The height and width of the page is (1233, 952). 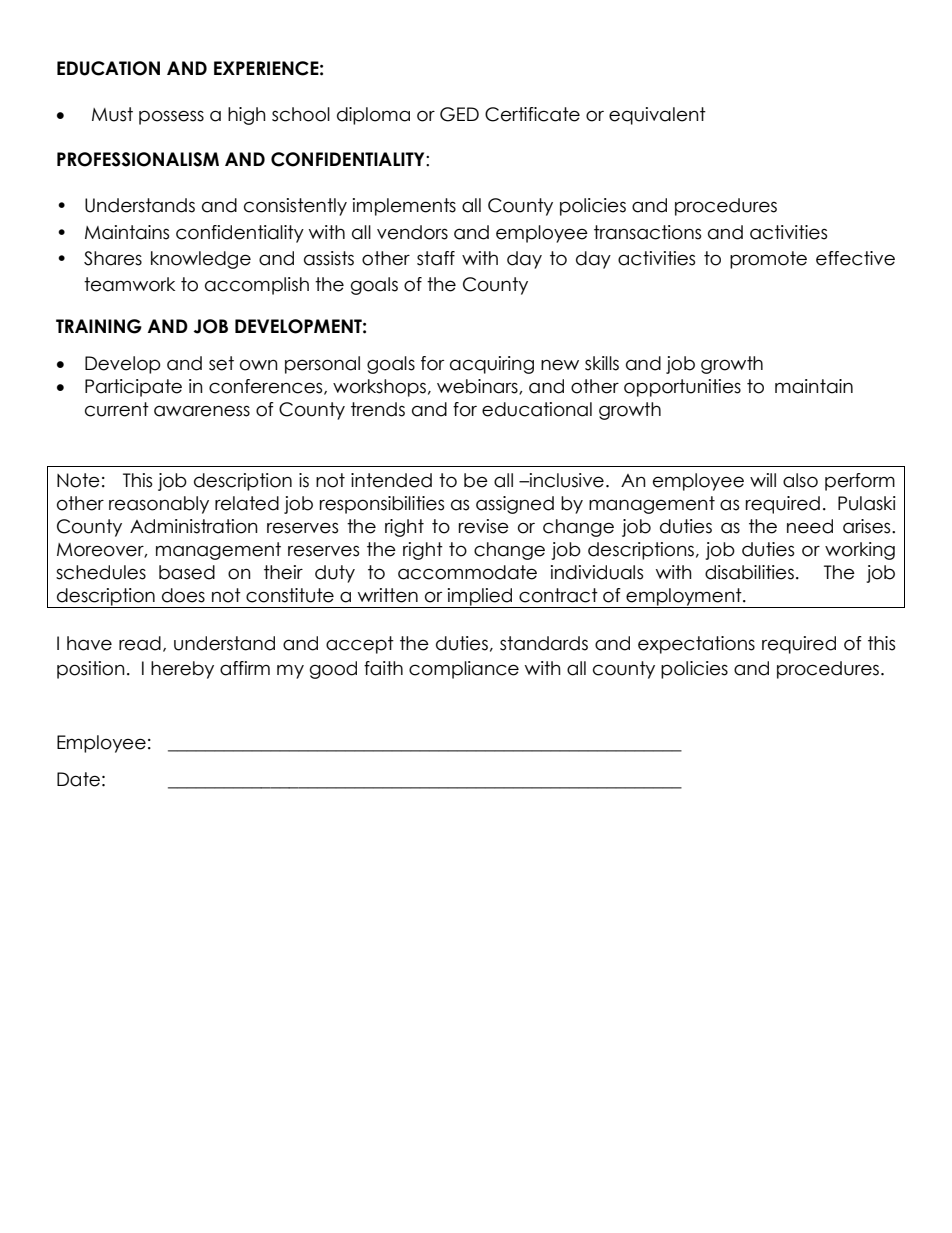 What do you see at coordinates (763, 480) in the page?
I see `will` at bounding box center [763, 480].
